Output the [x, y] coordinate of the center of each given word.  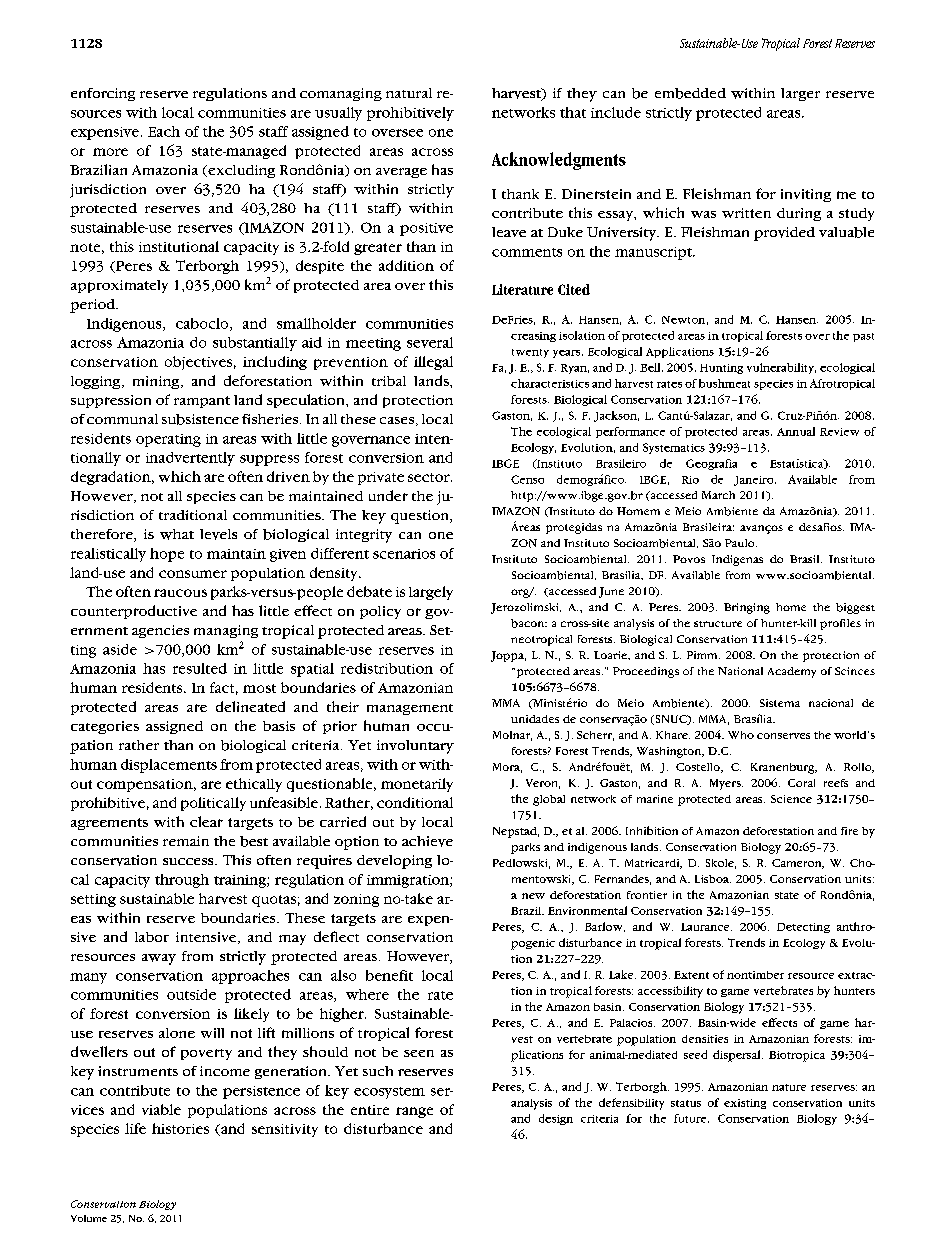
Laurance [706, 927]
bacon [529, 623]
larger [800, 94]
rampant [202, 402]
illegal [433, 363]
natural [409, 93]
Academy [792, 672]
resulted [200, 668]
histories [180, 1128]
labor [152, 937]
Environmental [587, 910]
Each [164, 131]
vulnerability [781, 368]
